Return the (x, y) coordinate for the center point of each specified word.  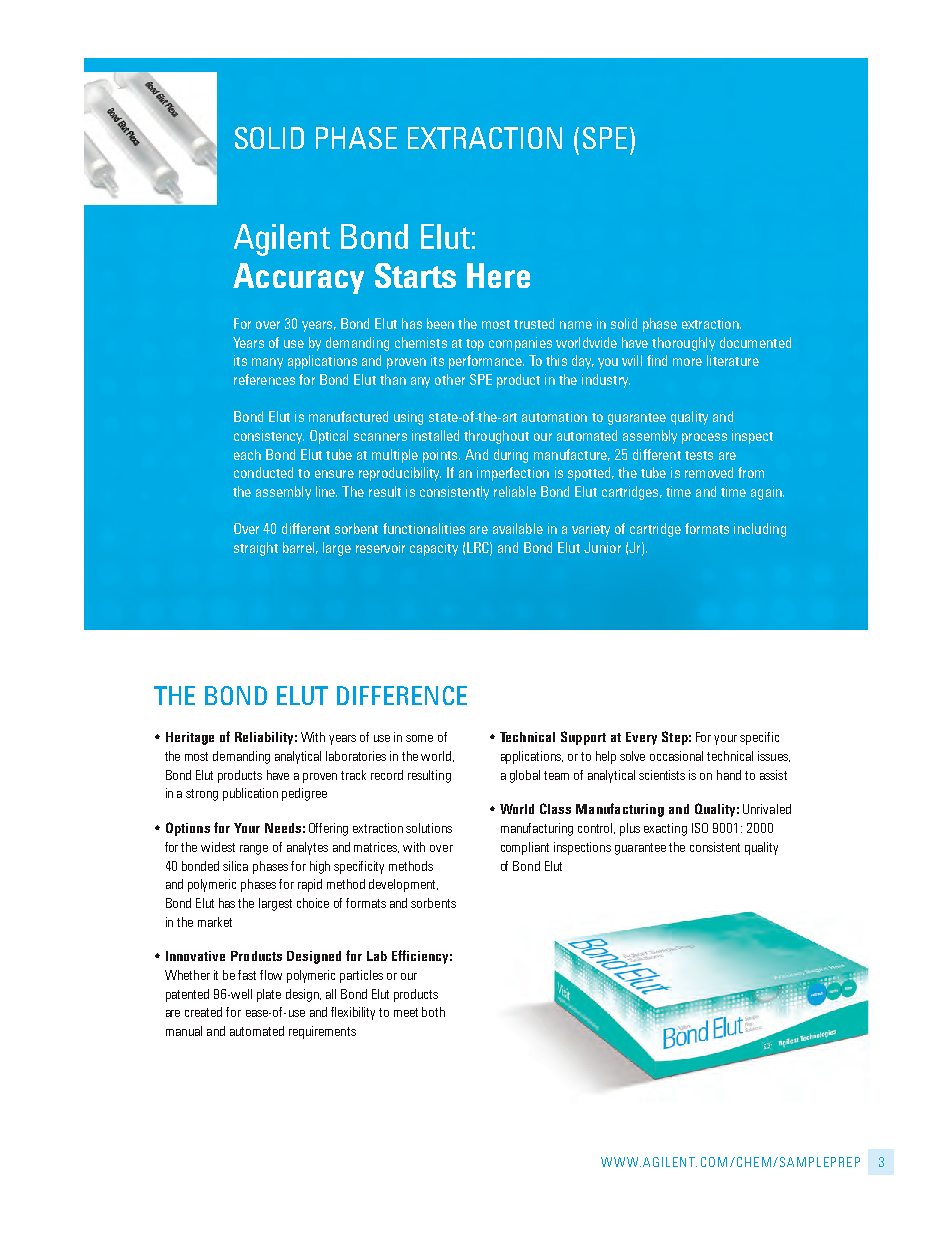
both (433, 1012)
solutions (429, 828)
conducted (263, 472)
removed (709, 472)
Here (498, 275)
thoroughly (683, 344)
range (254, 850)
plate (269, 995)
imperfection (513, 474)
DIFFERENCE (402, 695)
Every (641, 738)
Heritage (190, 738)
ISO (700, 828)
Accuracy (298, 278)
